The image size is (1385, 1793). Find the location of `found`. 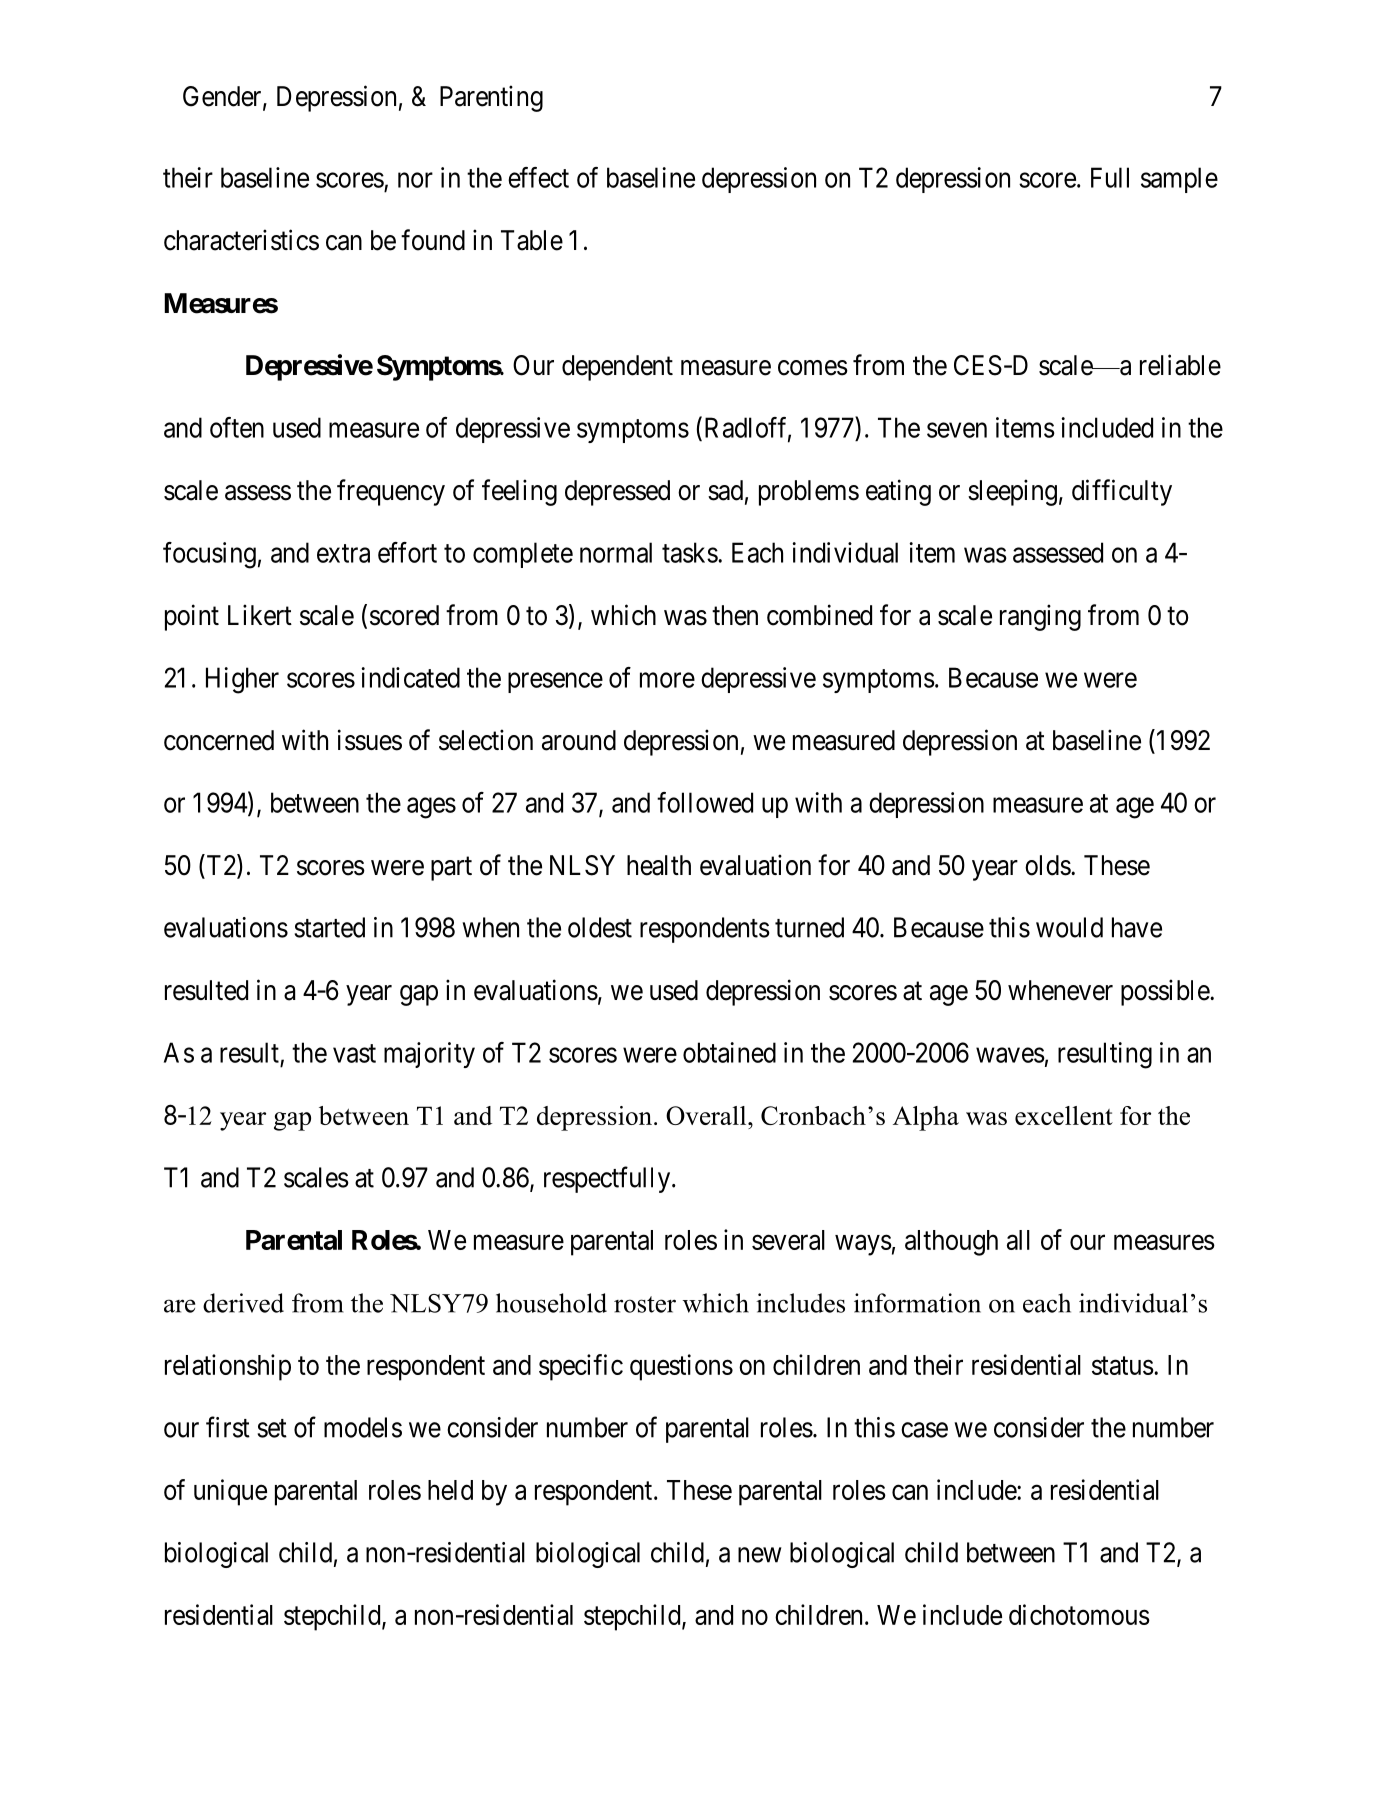

found is located at coordinates (433, 240).
